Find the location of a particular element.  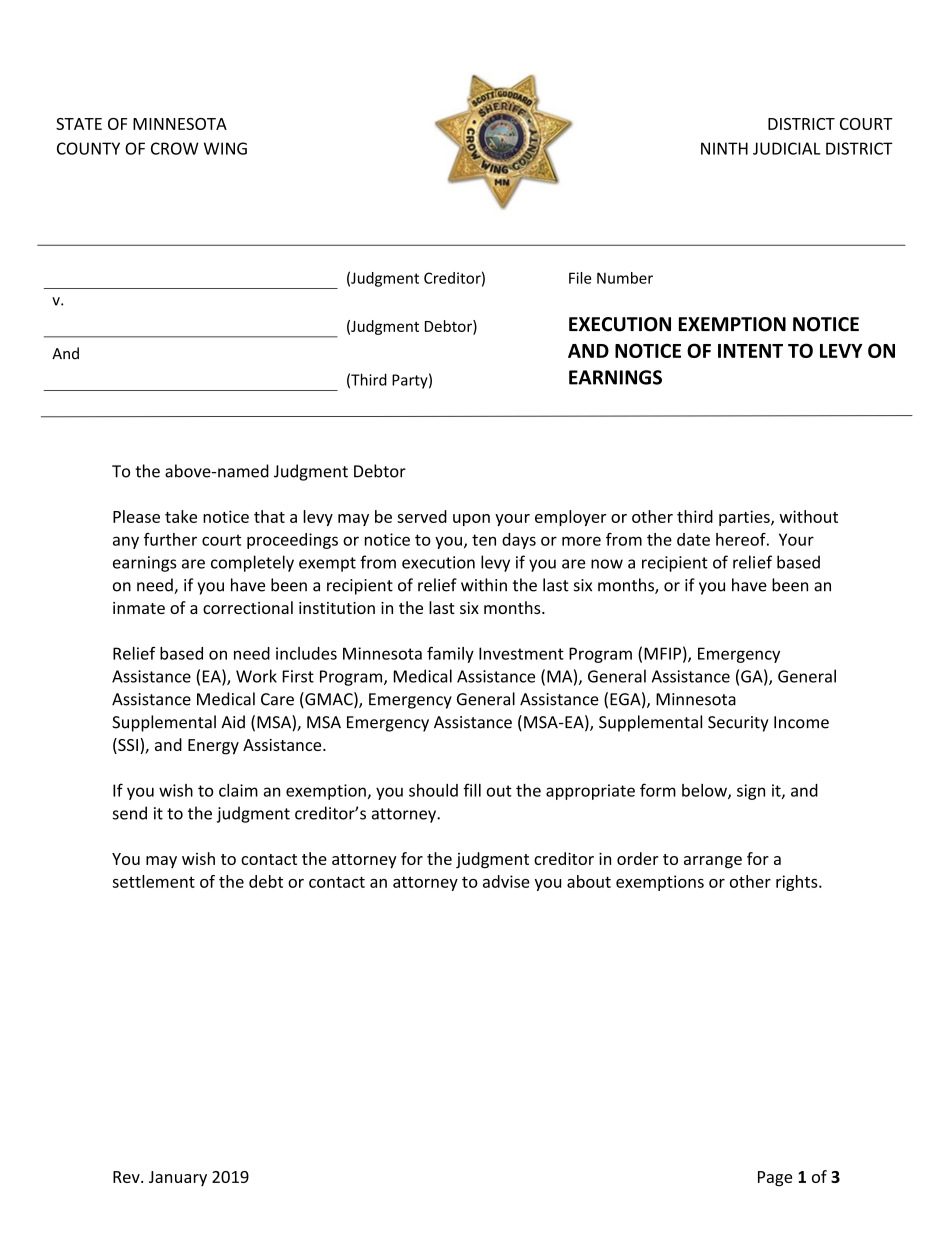

File is located at coordinates (580, 278).
